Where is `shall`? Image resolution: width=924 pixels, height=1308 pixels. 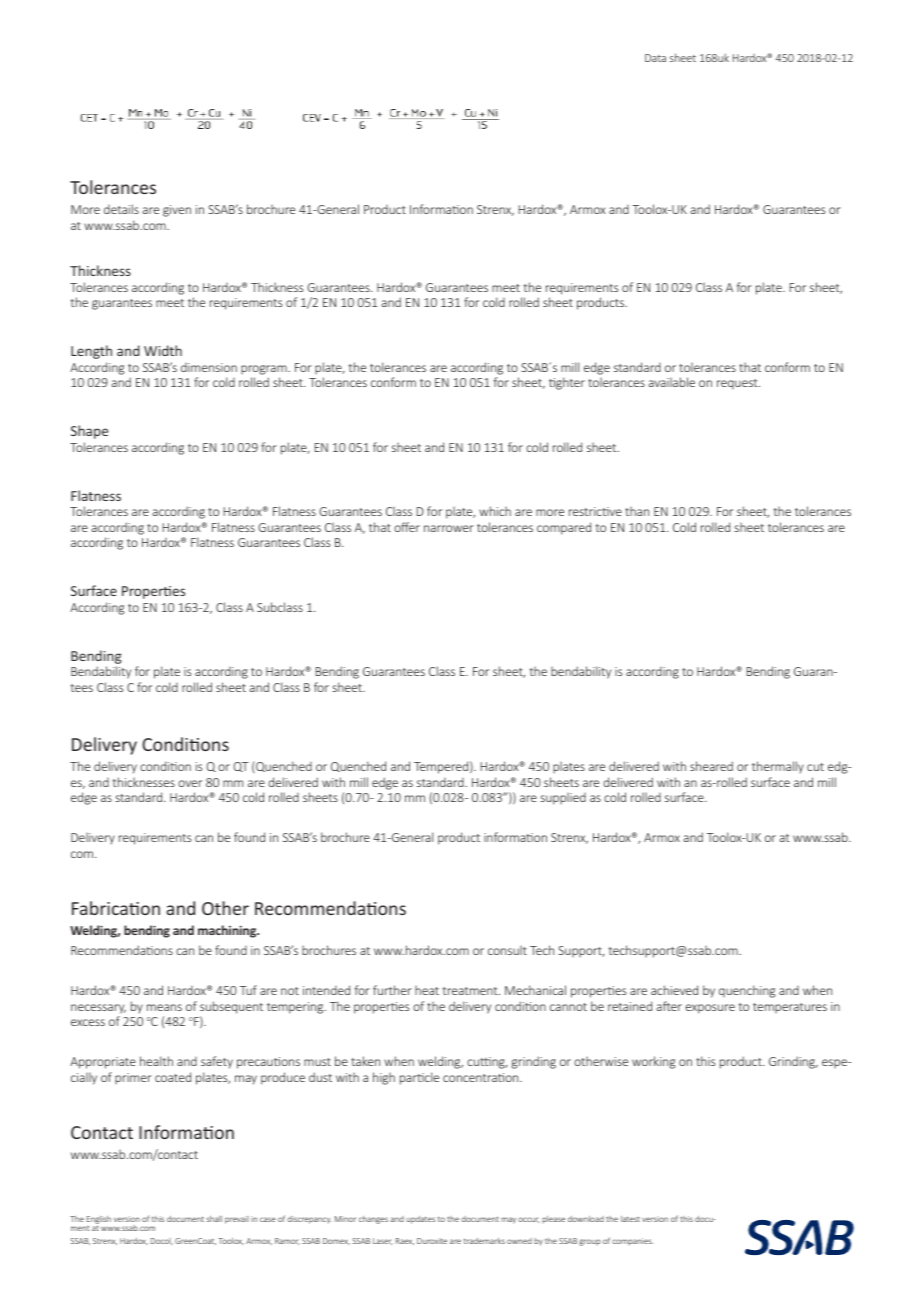
shall is located at coordinates (214, 1219).
